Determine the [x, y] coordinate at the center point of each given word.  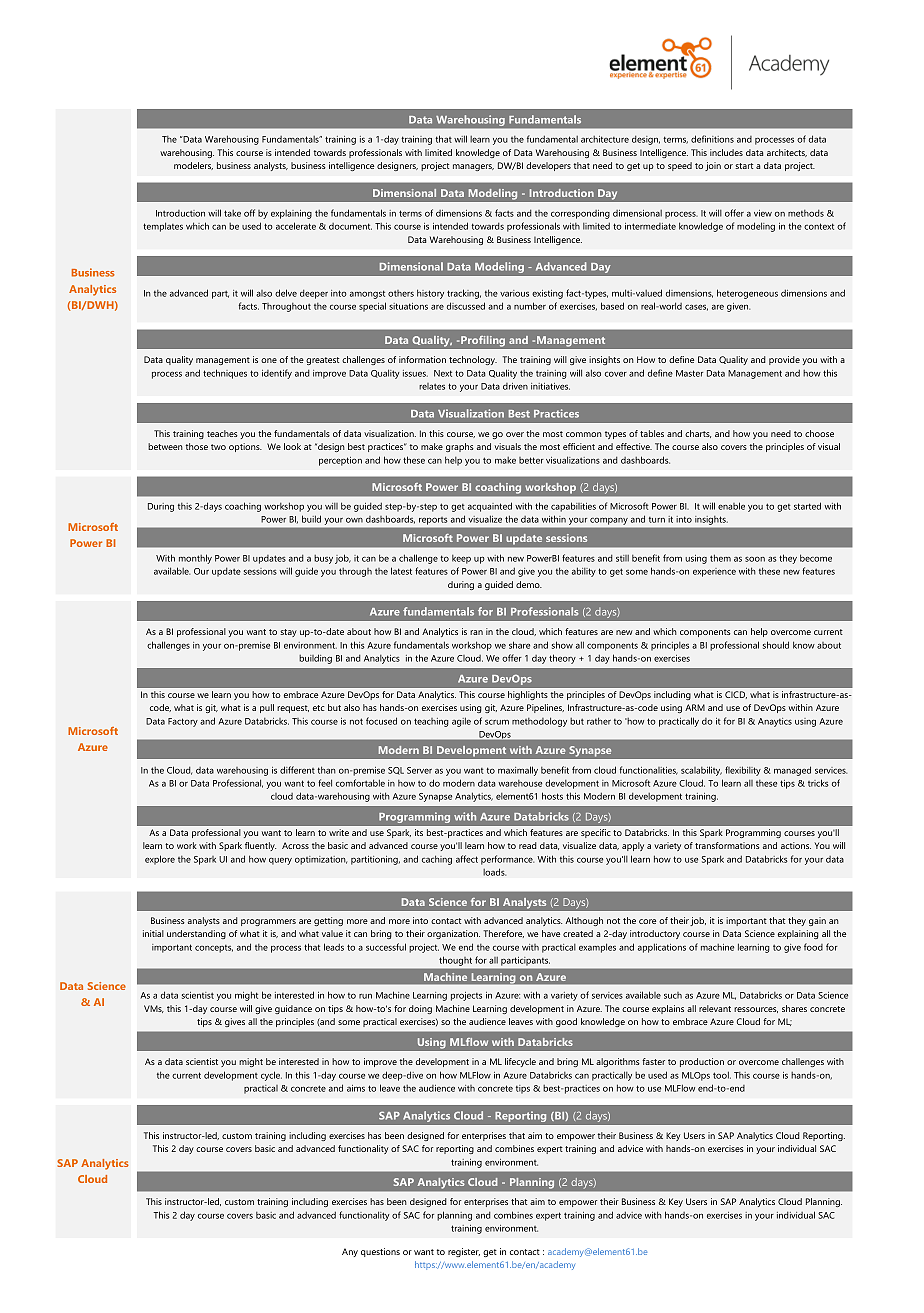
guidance [293, 1009]
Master [689, 373]
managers [473, 167]
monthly [195, 559]
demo [529, 584]
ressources [756, 1010]
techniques [225, 374]
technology [473, 360]
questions [380, 1252]
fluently [260, 846]
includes [726, 152]
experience [714, 572]
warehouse [520, 783]
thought [455, 961]
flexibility [743, 771]
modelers [193, 166]
